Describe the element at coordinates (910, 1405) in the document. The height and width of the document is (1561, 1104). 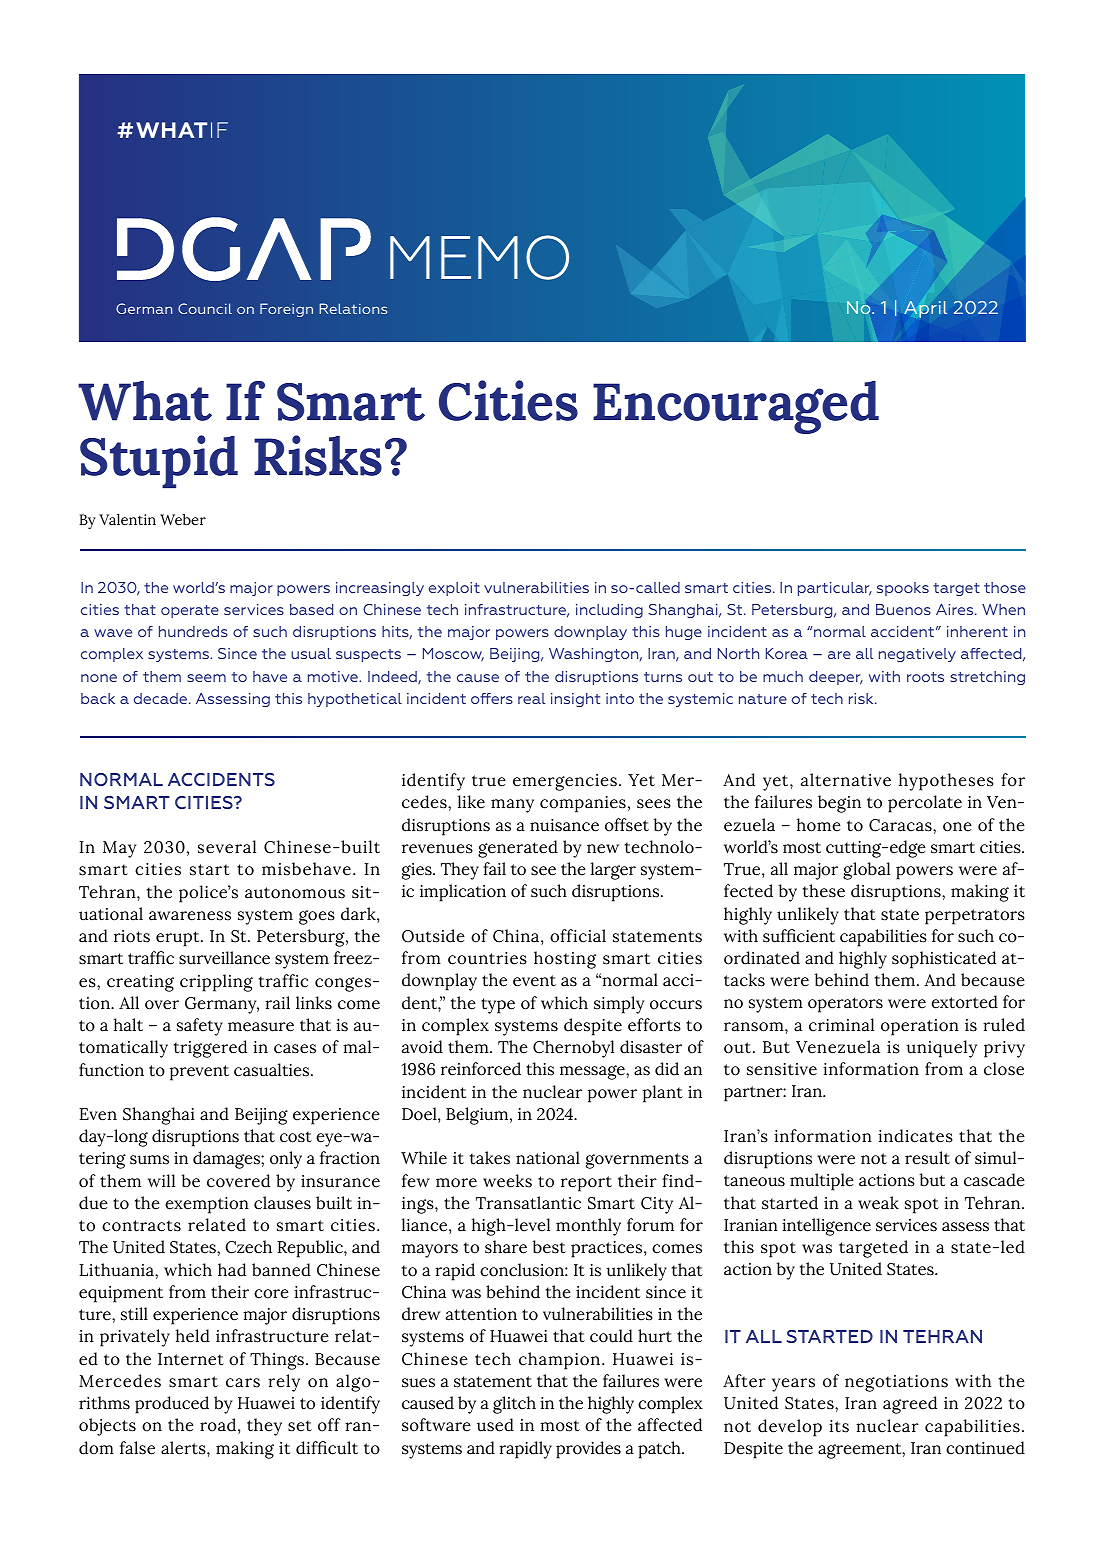
I see `agreed` at that location.
